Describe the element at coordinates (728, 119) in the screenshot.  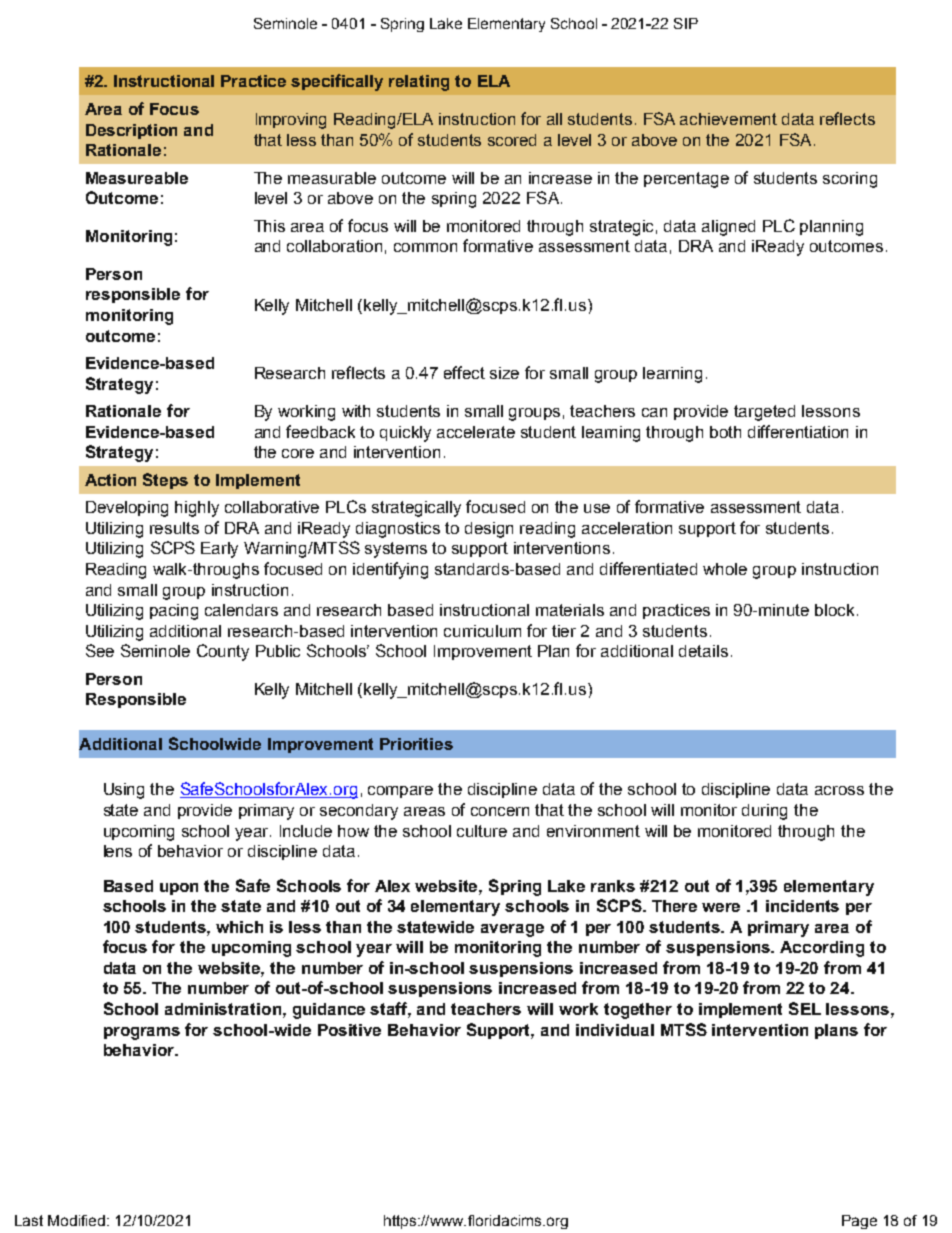
I see `achievement` at that location.
